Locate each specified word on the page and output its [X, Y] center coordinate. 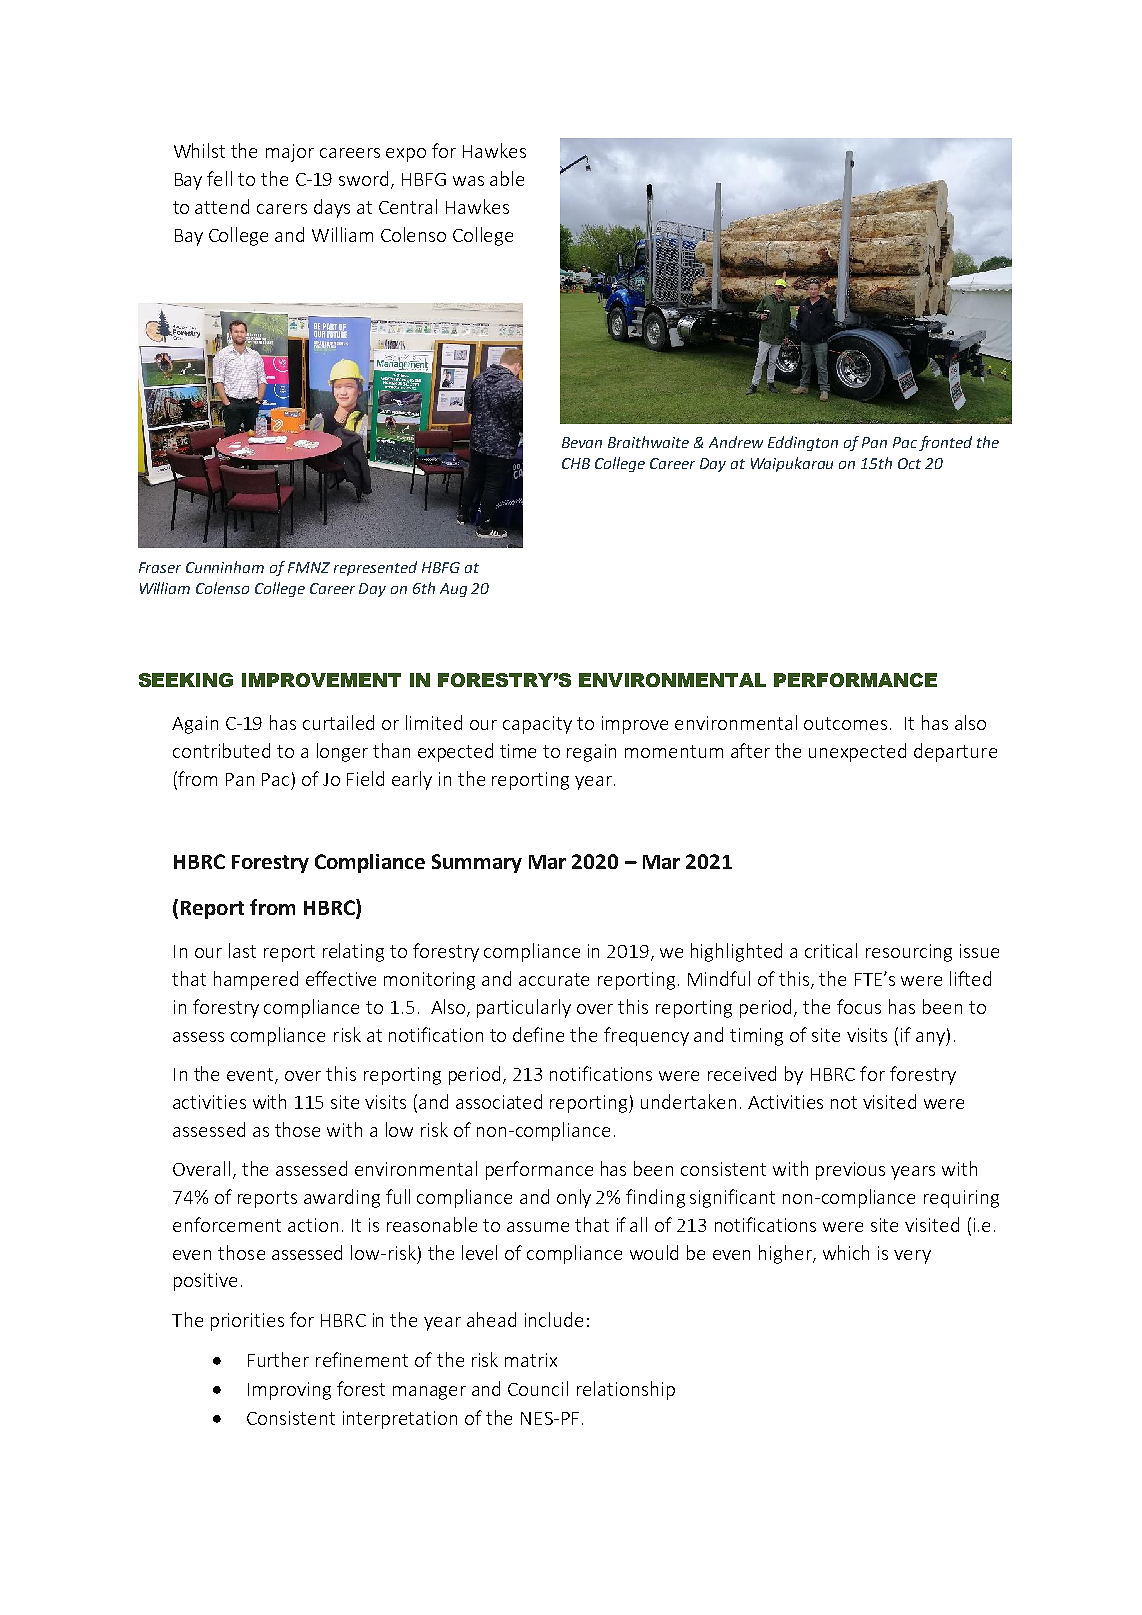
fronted [945, 443]
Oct [909, 463]
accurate [554, 979]
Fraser [160, 567]
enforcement [227, 1224]
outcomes [845, 723]
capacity [537, 725]
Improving [289, 1391]
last [242, 950]
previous [850, 1171]
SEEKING [186, 680]
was [468, 181]
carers [282, 209]
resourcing [909, 953]
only [574, 1198]
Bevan [582, 442]
